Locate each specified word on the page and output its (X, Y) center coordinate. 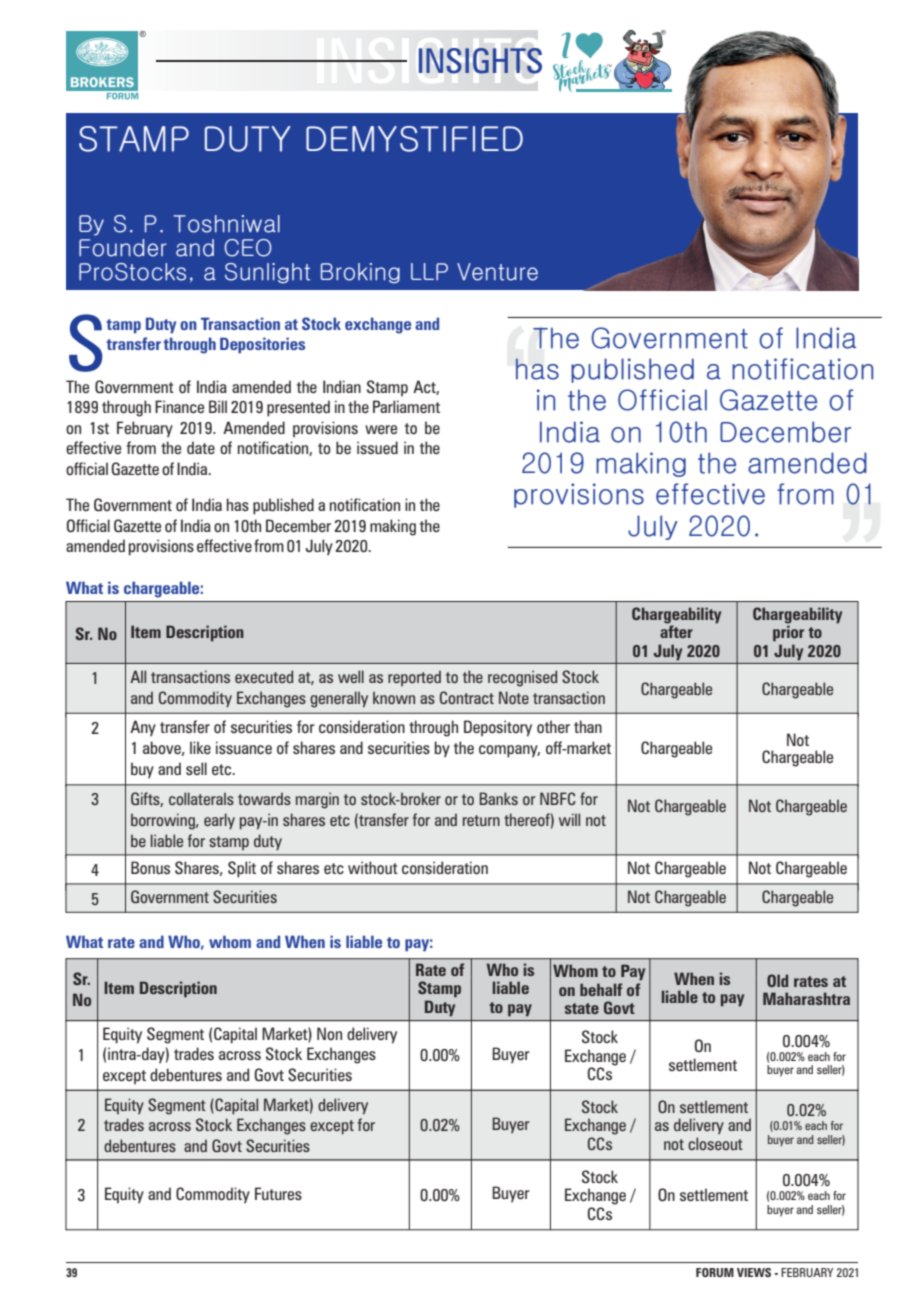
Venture (497, 272)
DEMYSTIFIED (414, 139)
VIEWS (754, 1272)
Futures (278, 1193)
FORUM (715, 1272)
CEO (248, 248)
